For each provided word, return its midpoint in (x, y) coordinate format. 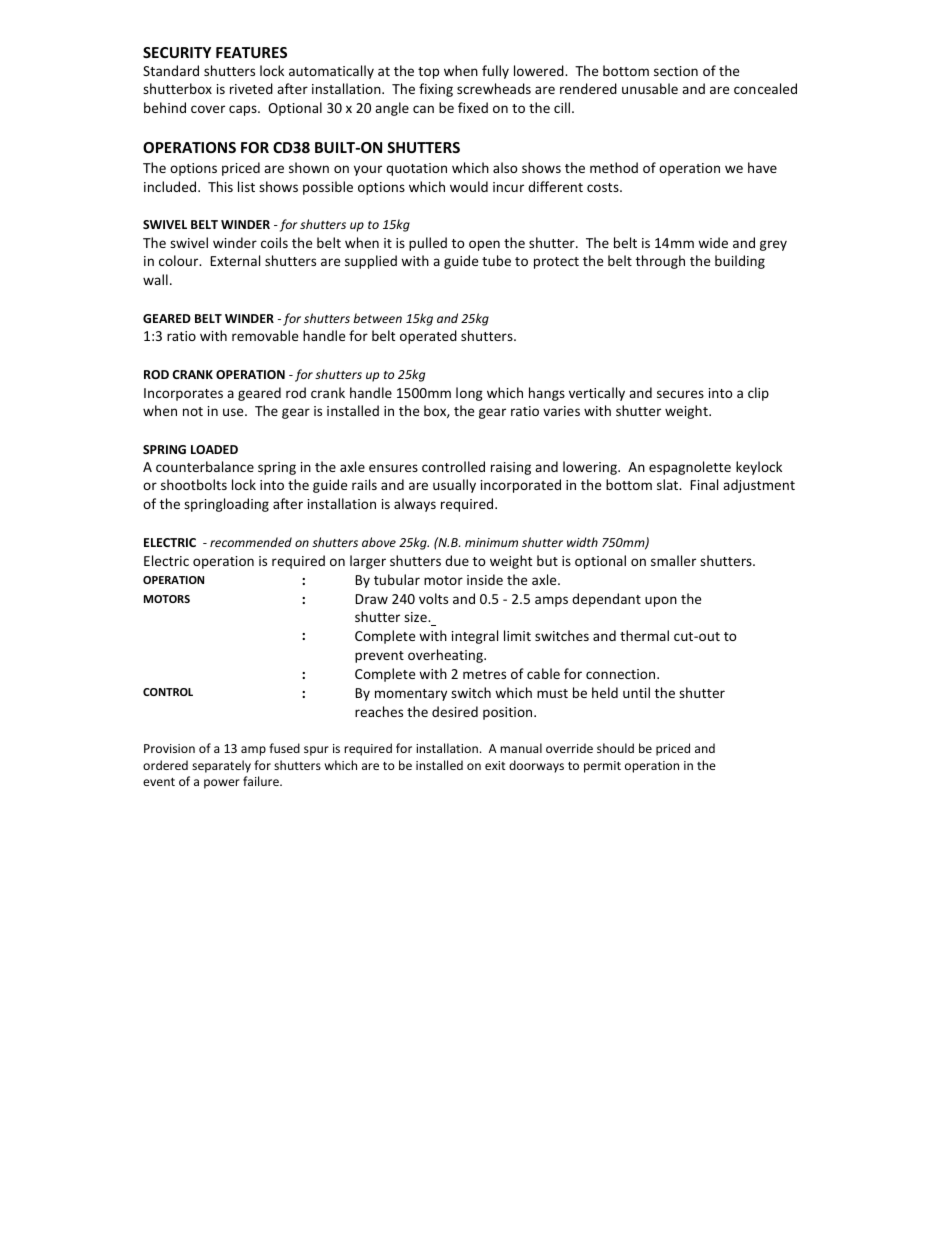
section (676, 71)
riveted (251, 88)
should (615, 748)
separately (221, 766)
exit (495, 765)
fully (495, 72)
